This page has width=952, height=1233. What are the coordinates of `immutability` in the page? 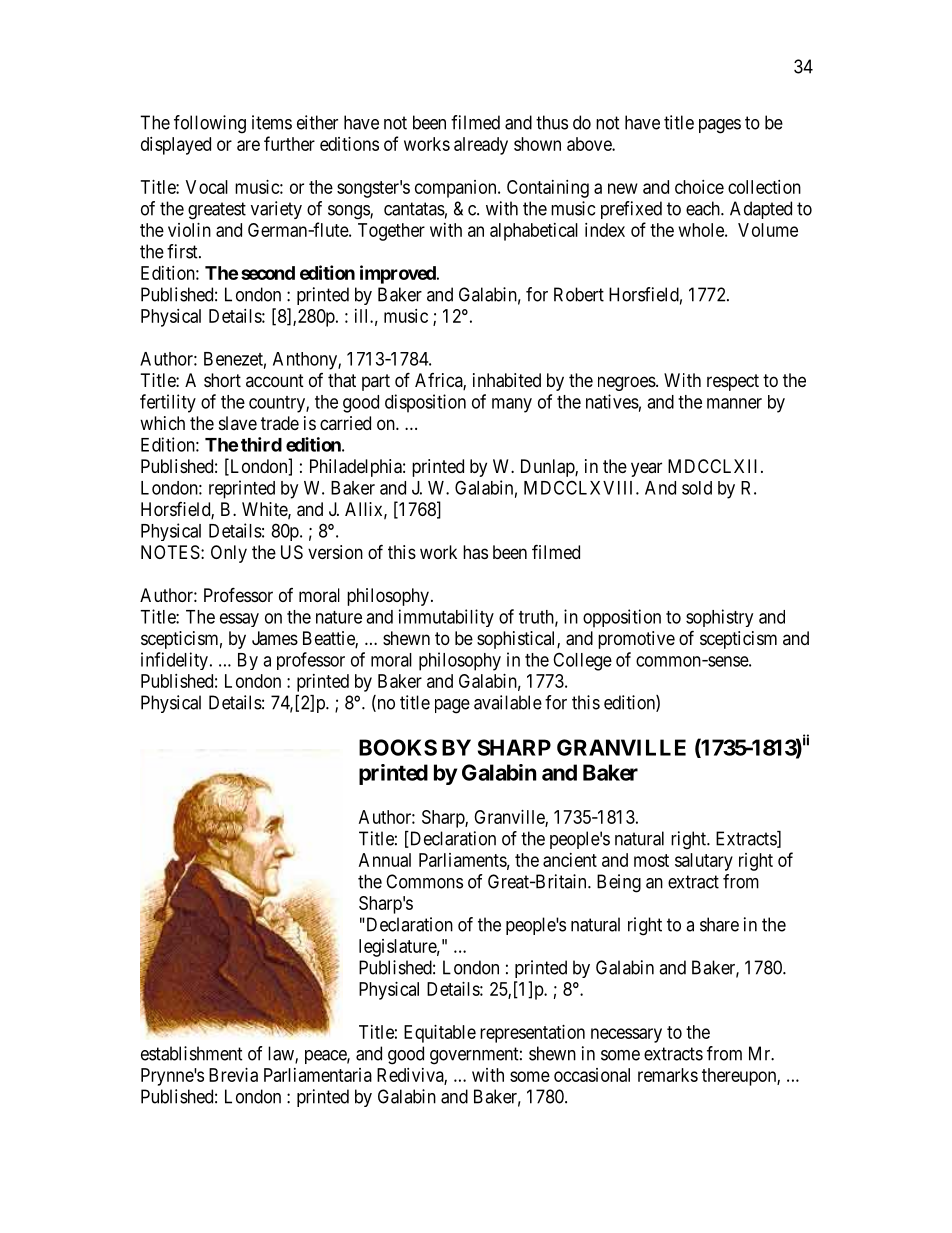 It's located at (446, 618).
